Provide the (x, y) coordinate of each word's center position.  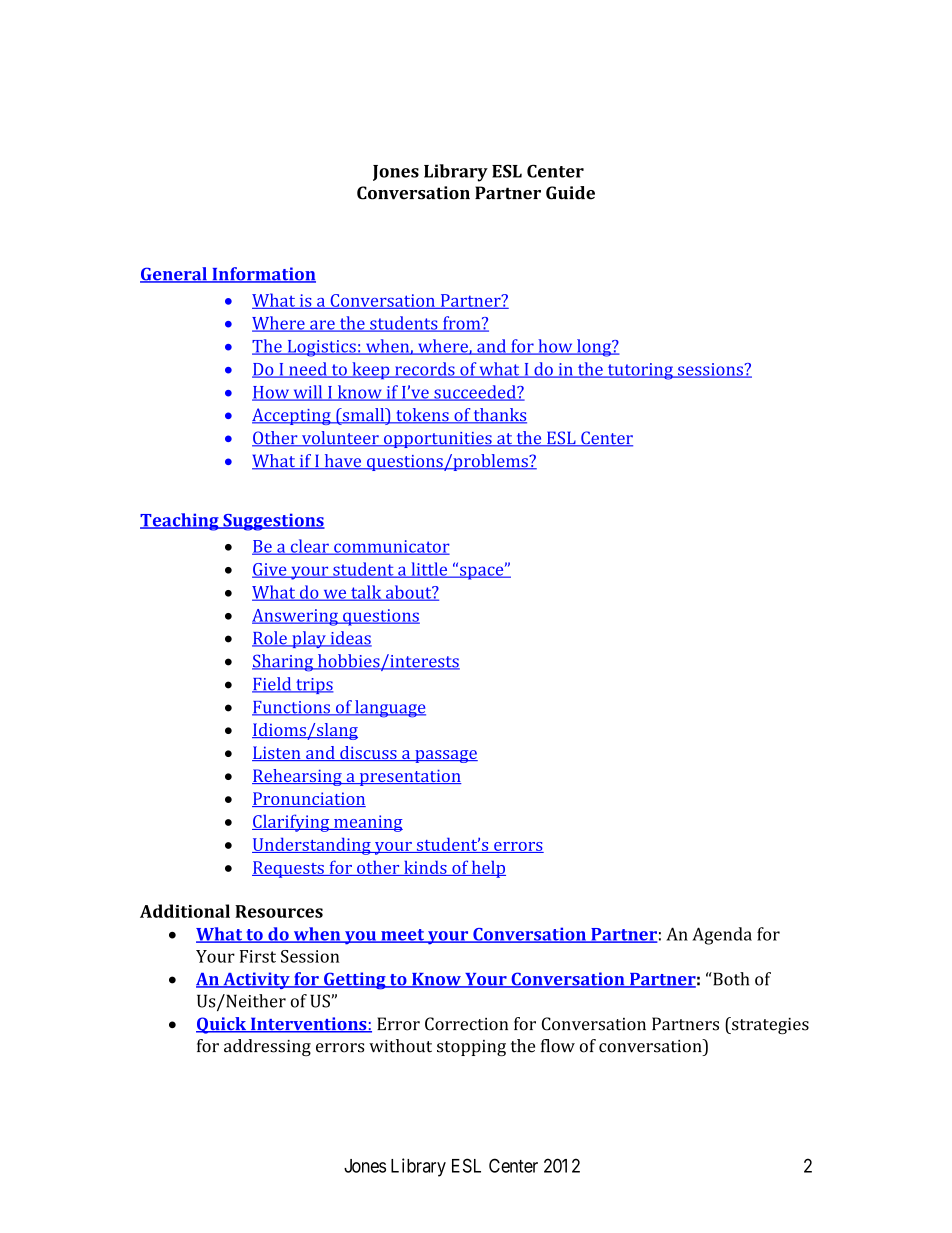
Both (730, 979)
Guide (570, 193)
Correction (466, 1024)
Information (263, 275)
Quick (222, 1025)
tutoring (640, 371)
